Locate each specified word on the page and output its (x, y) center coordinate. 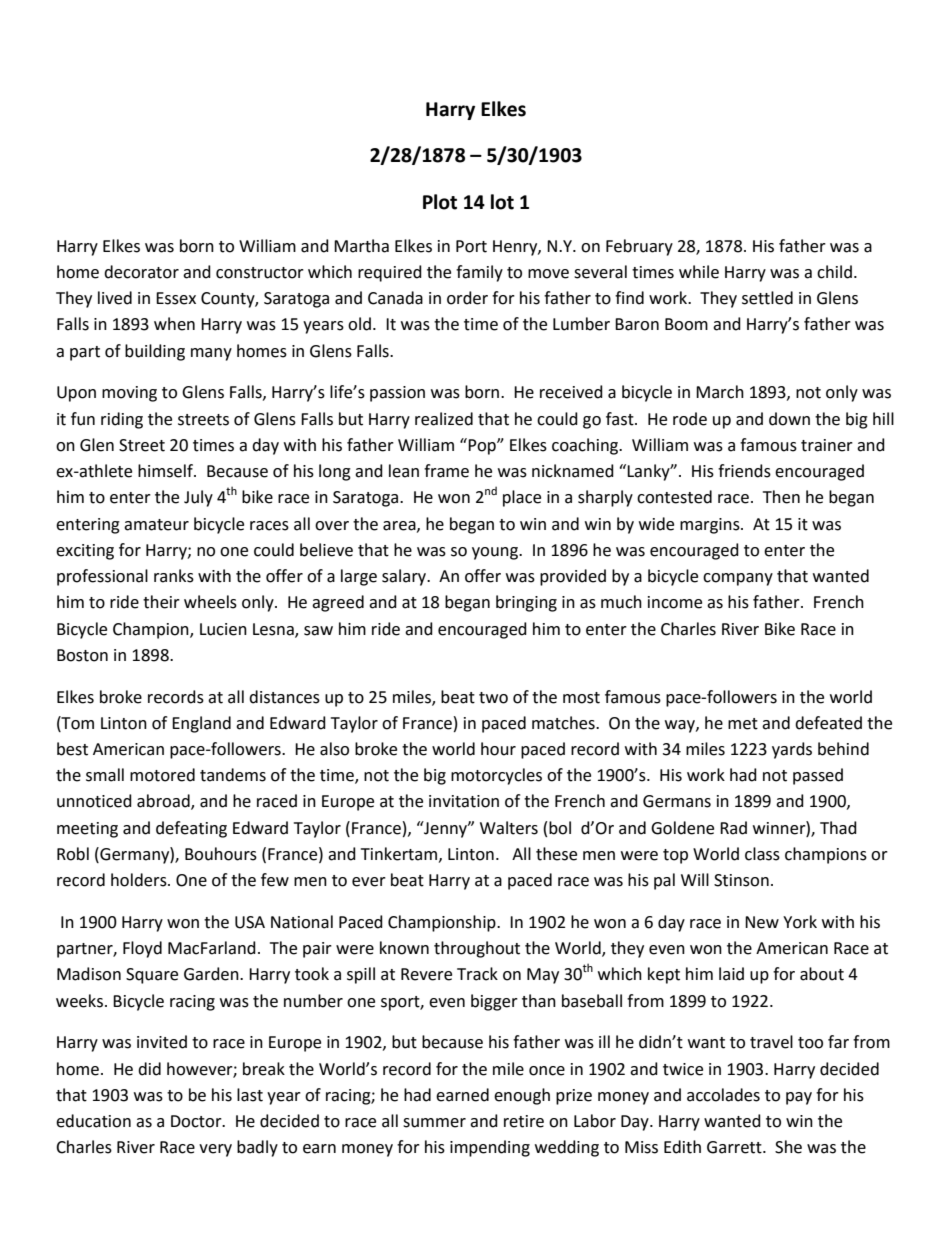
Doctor (197, 1121)
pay (799, 1098)
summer (434, 1123)
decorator (141, 272)
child (834, 272)
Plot (440, 202)
